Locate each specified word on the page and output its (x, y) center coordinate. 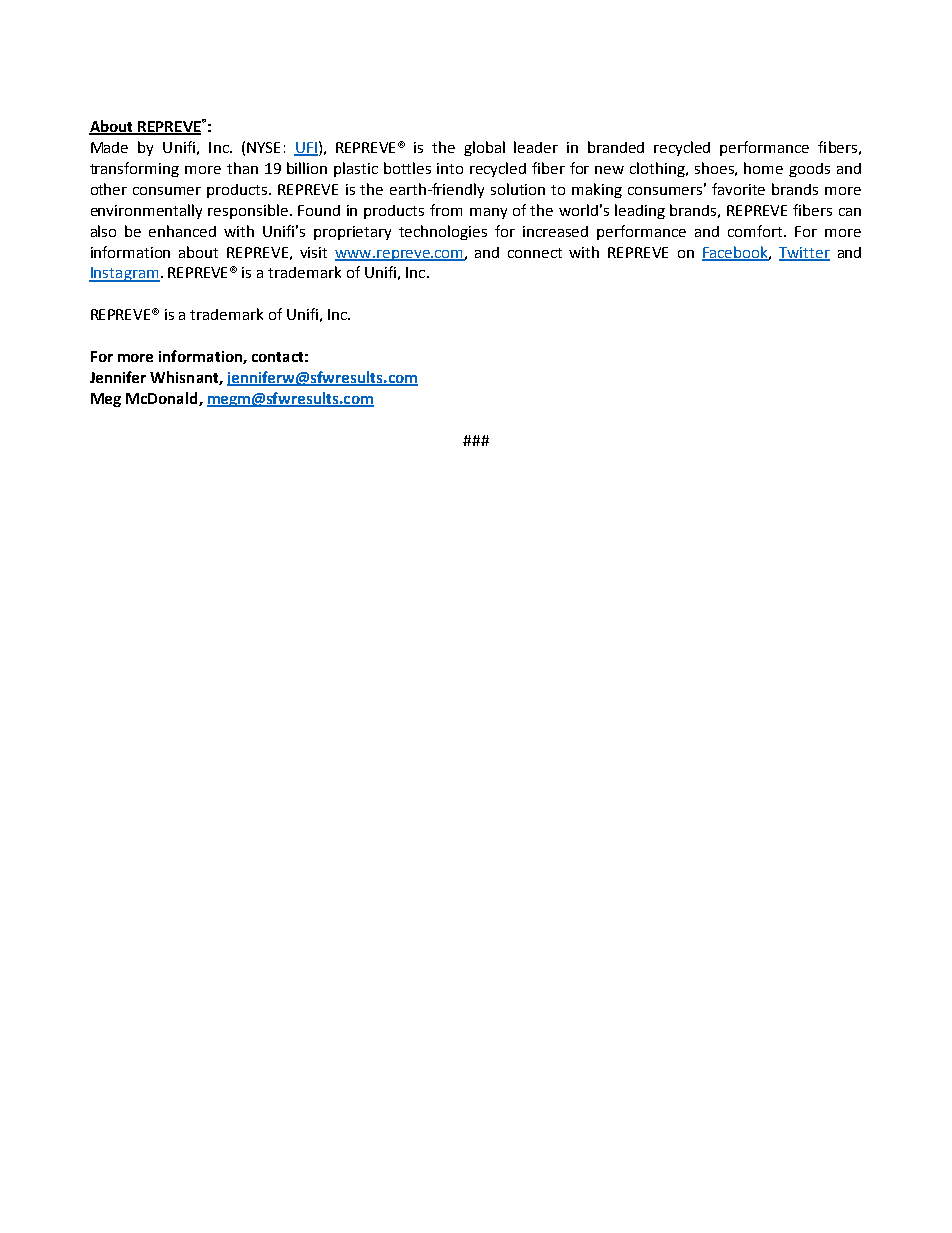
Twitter (804, 253)
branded (616, 147)
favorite (738, 189)
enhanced (182, 231)
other (109, 189)
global (484, 148)
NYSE (263, 147)
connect (535, 253)
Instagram (124, 274)
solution (518, 189)
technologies (443, 232)
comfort (756, 231)
